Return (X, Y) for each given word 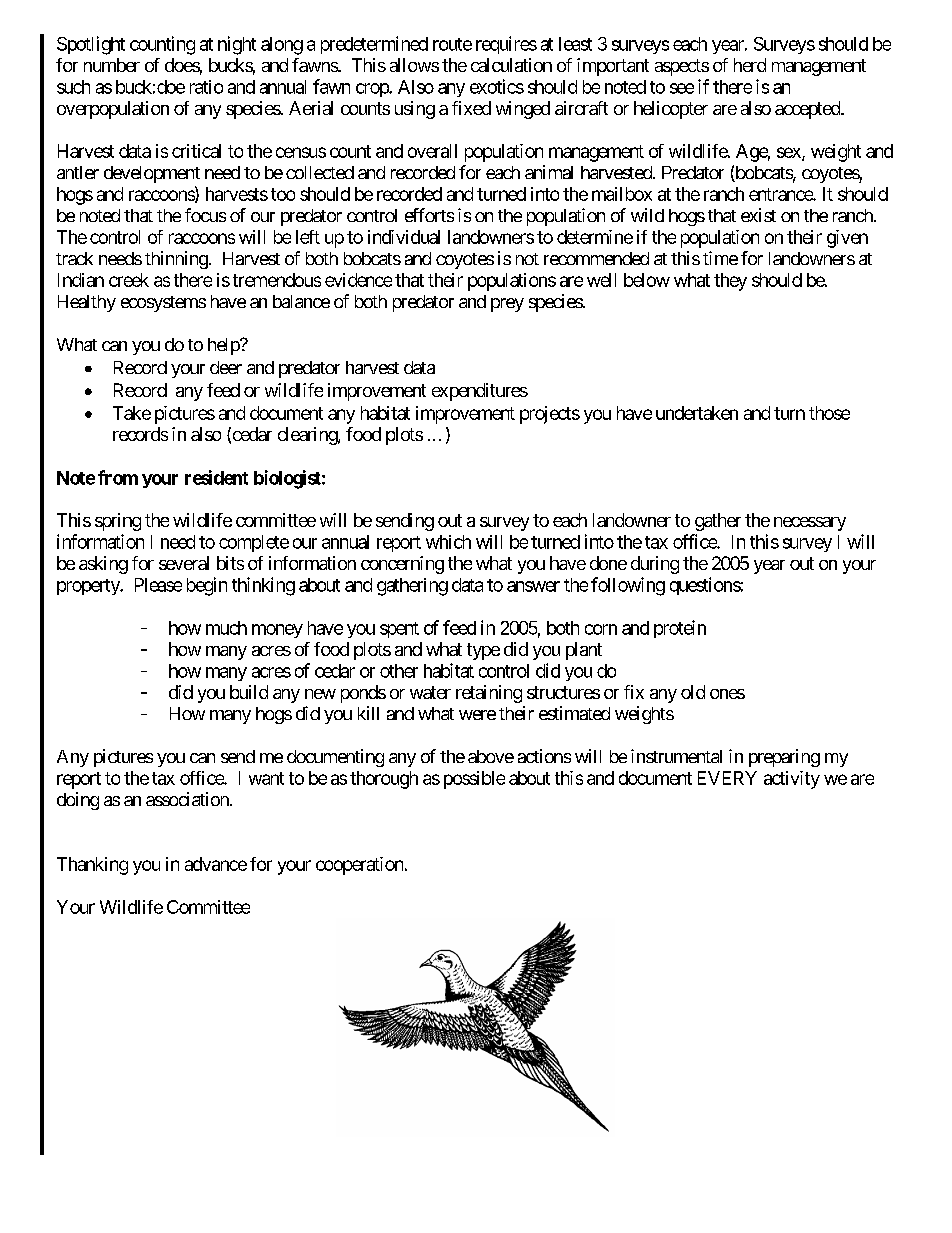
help (224, 346)
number (112, 65)
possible (474, 780)
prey (507, 305)
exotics (497, 86)
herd (750, 65)
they (730, 282)
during (655, 565)
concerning (402, 565)
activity (792, 780)
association (188, 799)
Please (158, 585)
